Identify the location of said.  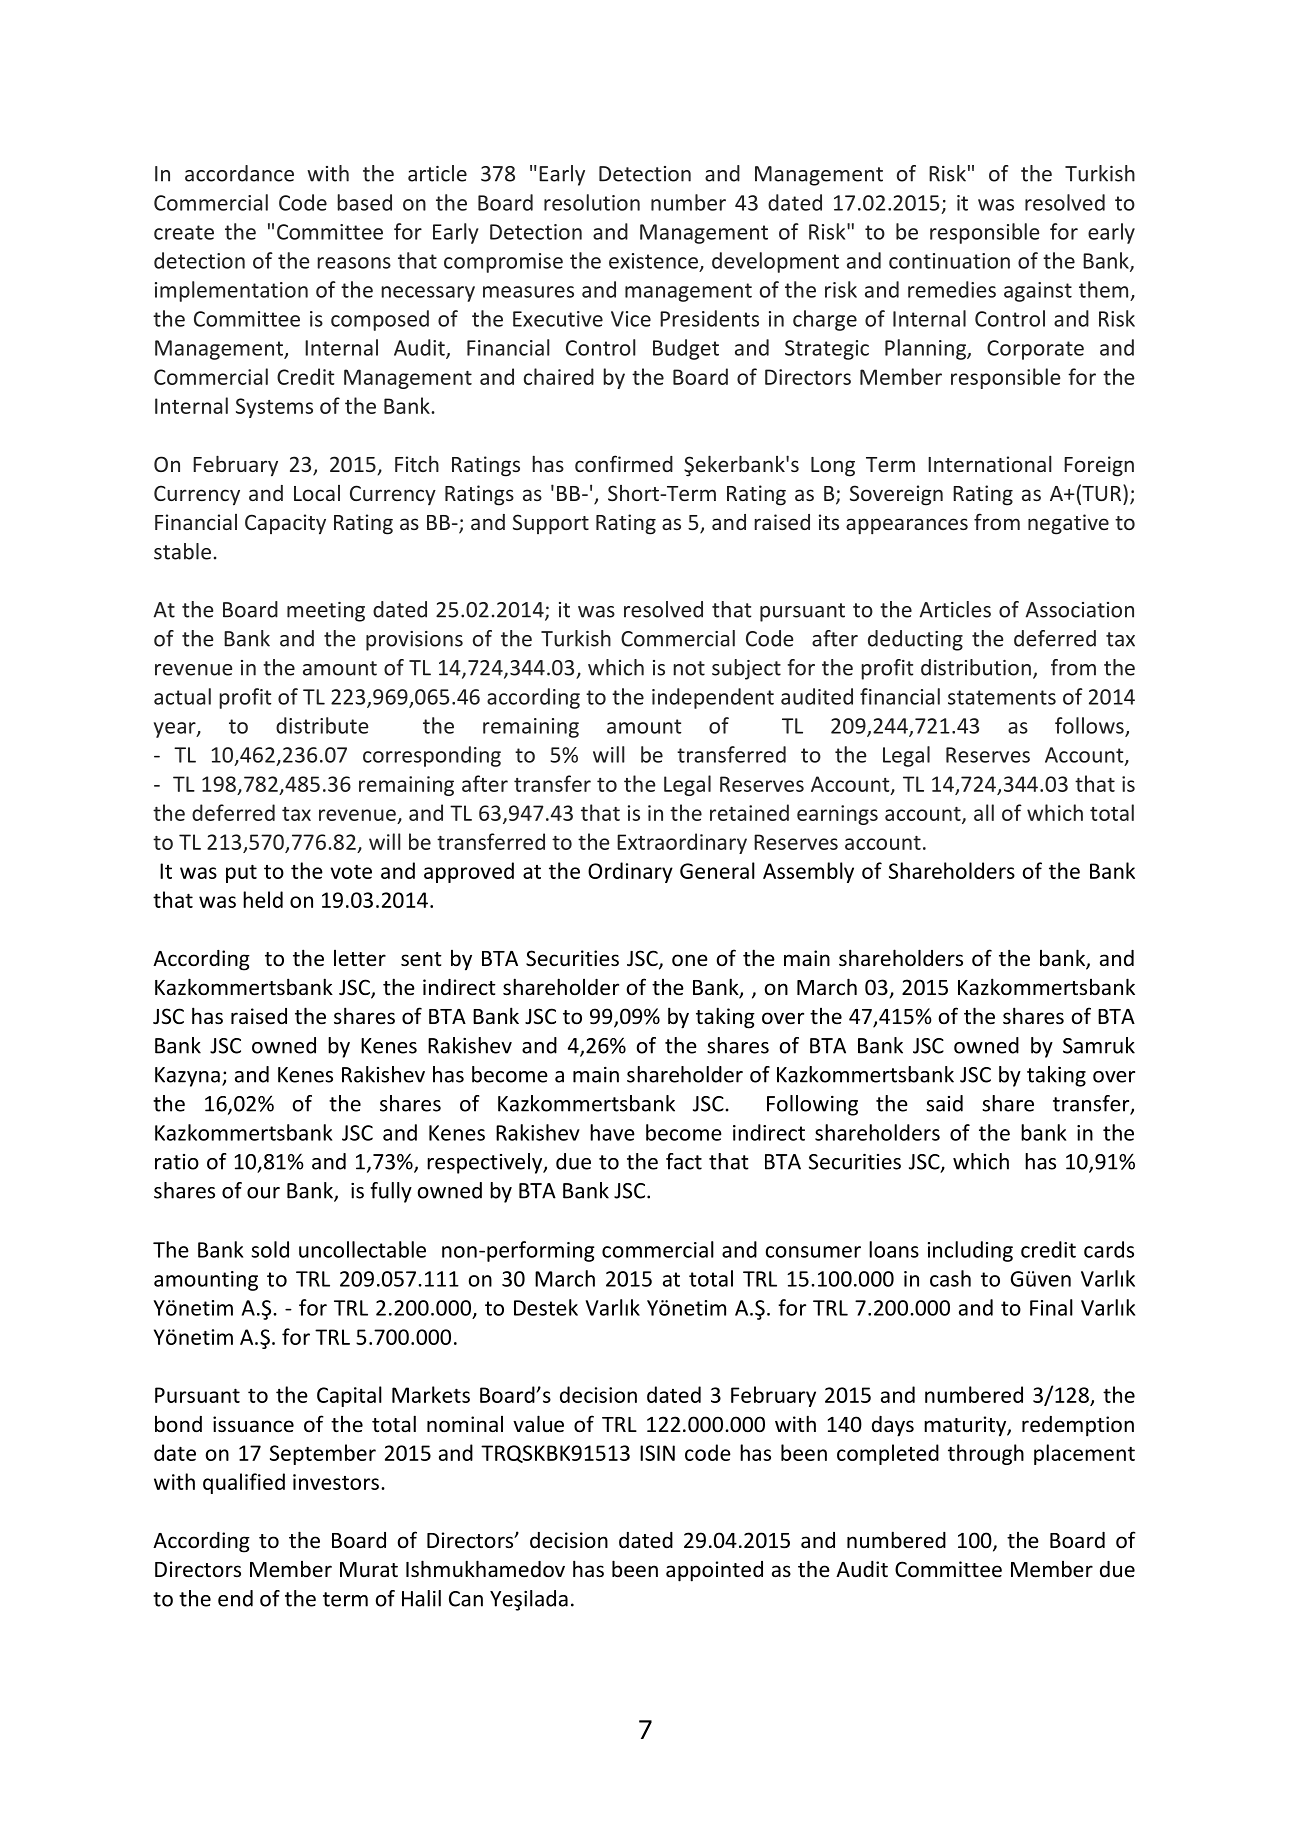
(944, 1103).
